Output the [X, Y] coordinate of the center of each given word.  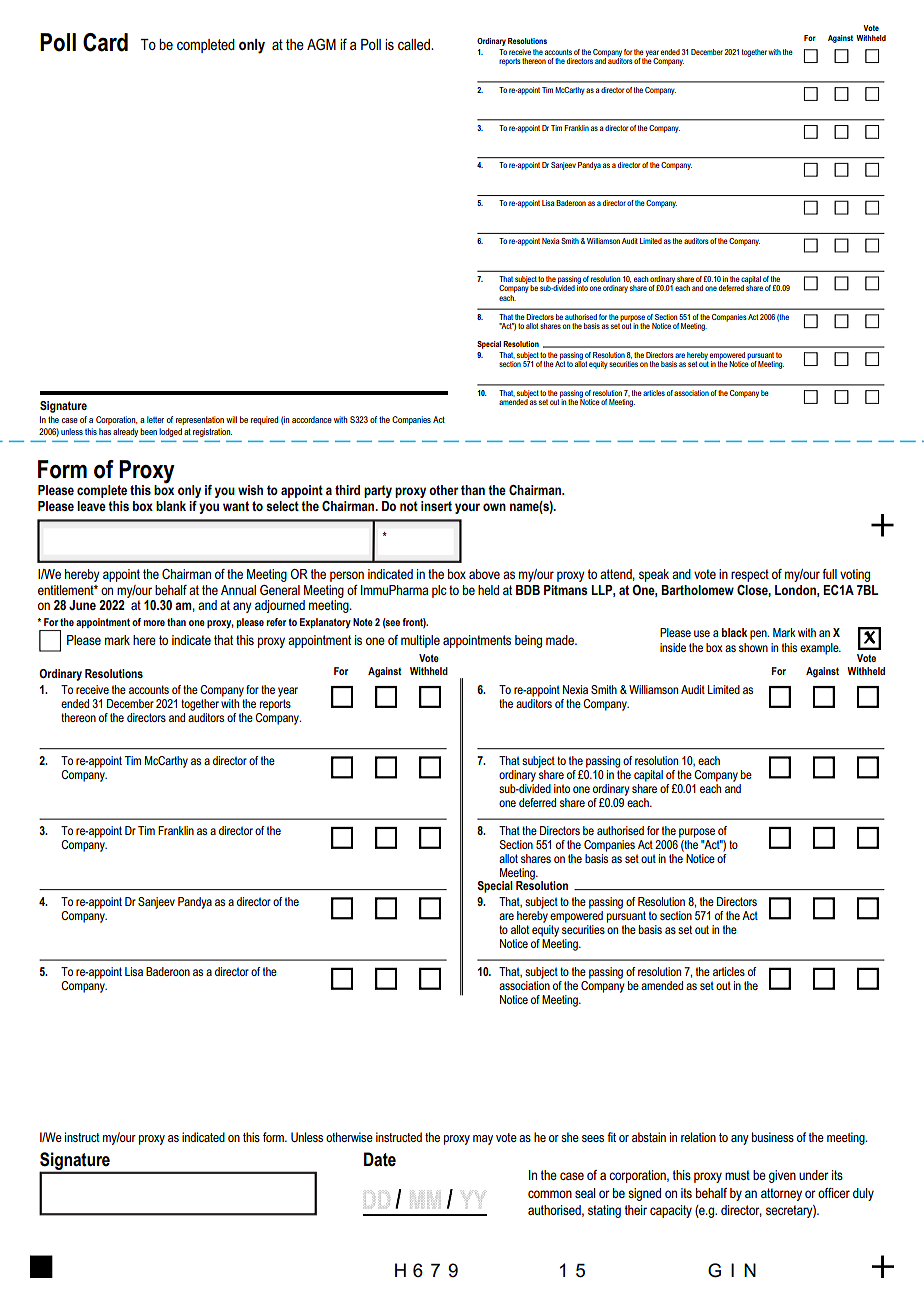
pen [759, 635]
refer [276, 622]
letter [155, 419]
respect [750, 575]
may [483, 1140]
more [154, 623]
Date [380, 1159]
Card [105, 42]
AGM [321, 44]
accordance [312, 419]
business [773, 1137]
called [415, 44]
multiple [420, 641]
